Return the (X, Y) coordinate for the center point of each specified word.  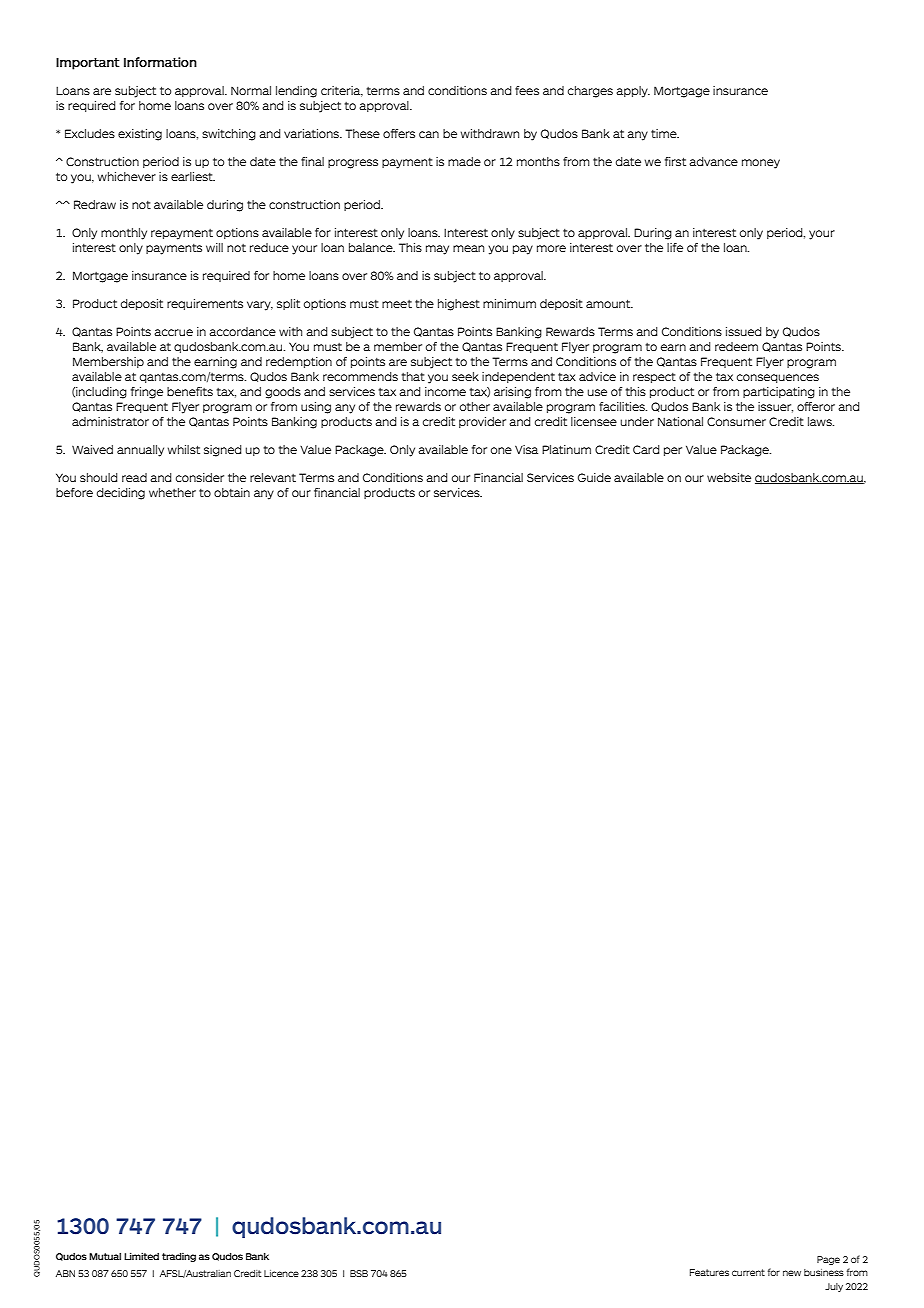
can (429, 134)
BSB (359, 1273)
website (729, 477)
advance (713, 161)
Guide (594, 477)
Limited (141, 1256)
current (748, 1272)
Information (160, 62)
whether (172, 492)
